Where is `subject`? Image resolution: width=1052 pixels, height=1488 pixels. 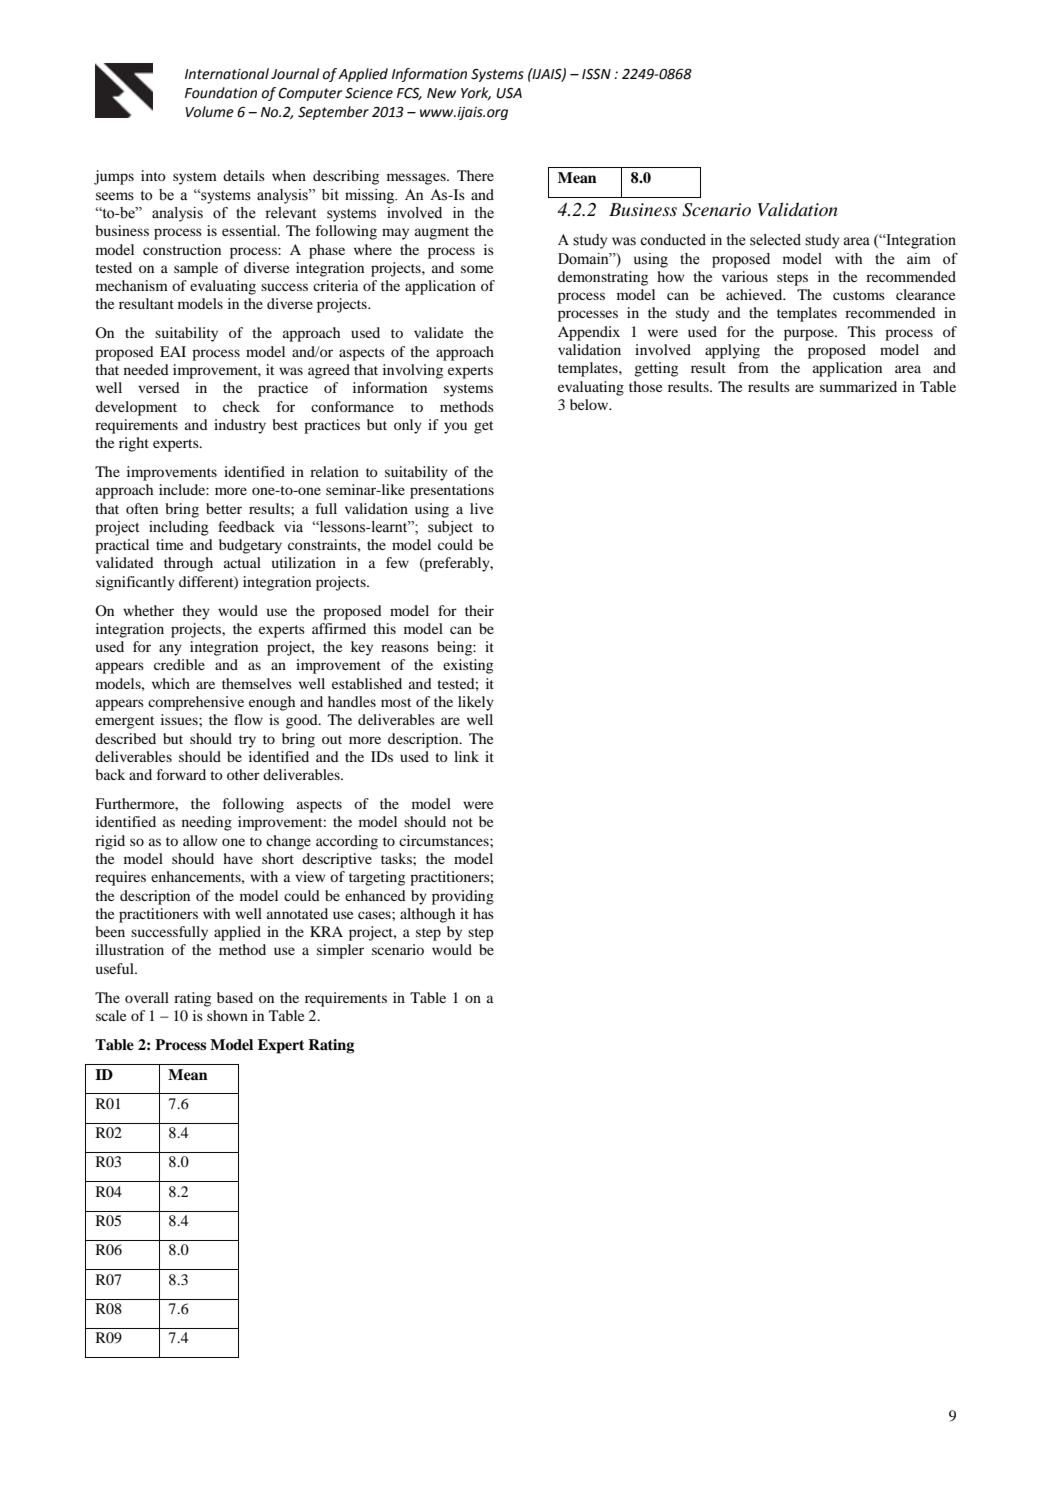 subject is located at coordinates (450, 528).
